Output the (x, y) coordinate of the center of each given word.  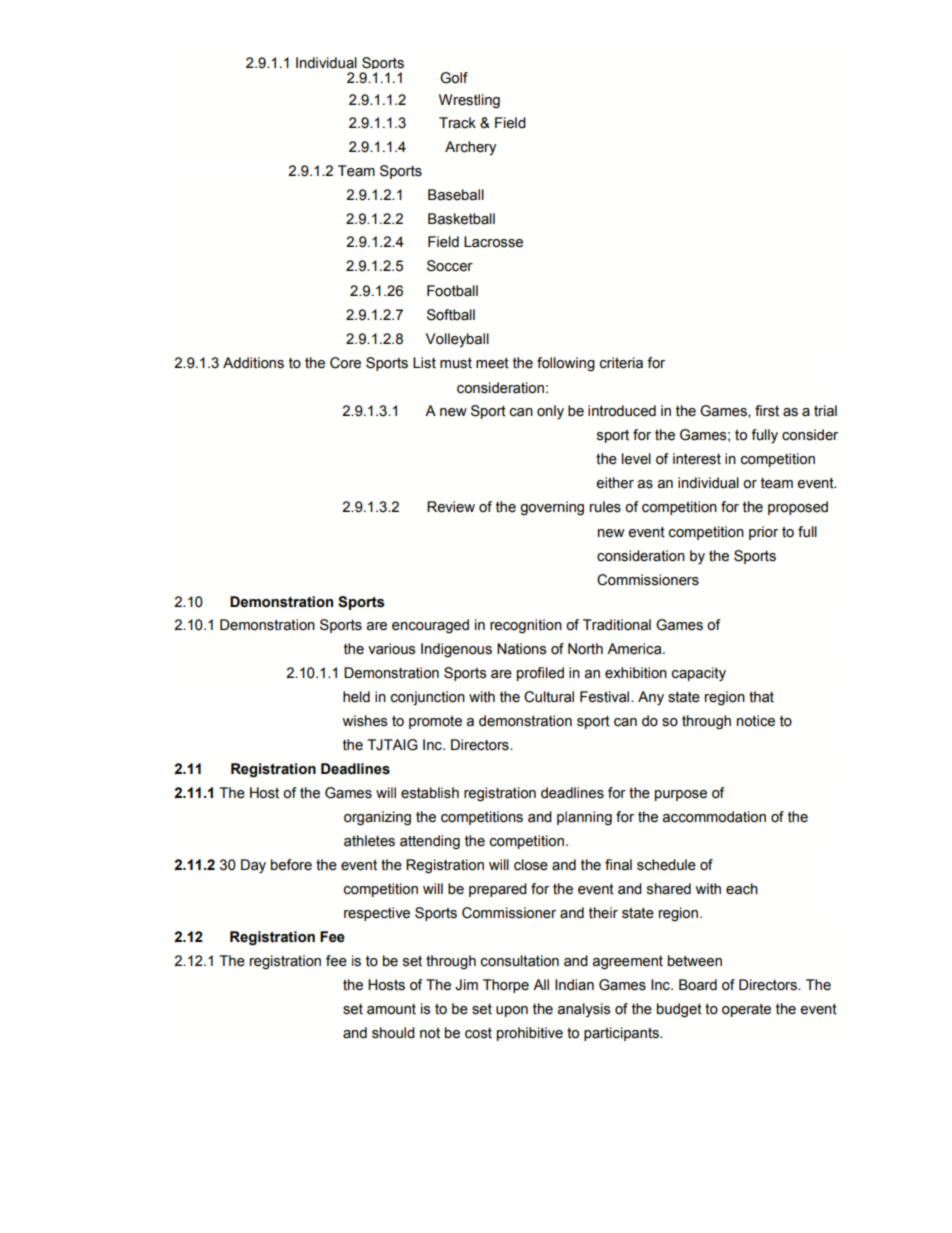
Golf (454, 78)
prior (763, 533)
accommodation (714, 817)
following (566, 364)
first (767, 411)
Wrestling (469, 101)
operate (746, 1010)
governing (552, 508)
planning (584, 818)
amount (391, 1009)
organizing (377, 818)
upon (512, 1011)
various (392, 649)
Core (345, 363)
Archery (470, 148)
